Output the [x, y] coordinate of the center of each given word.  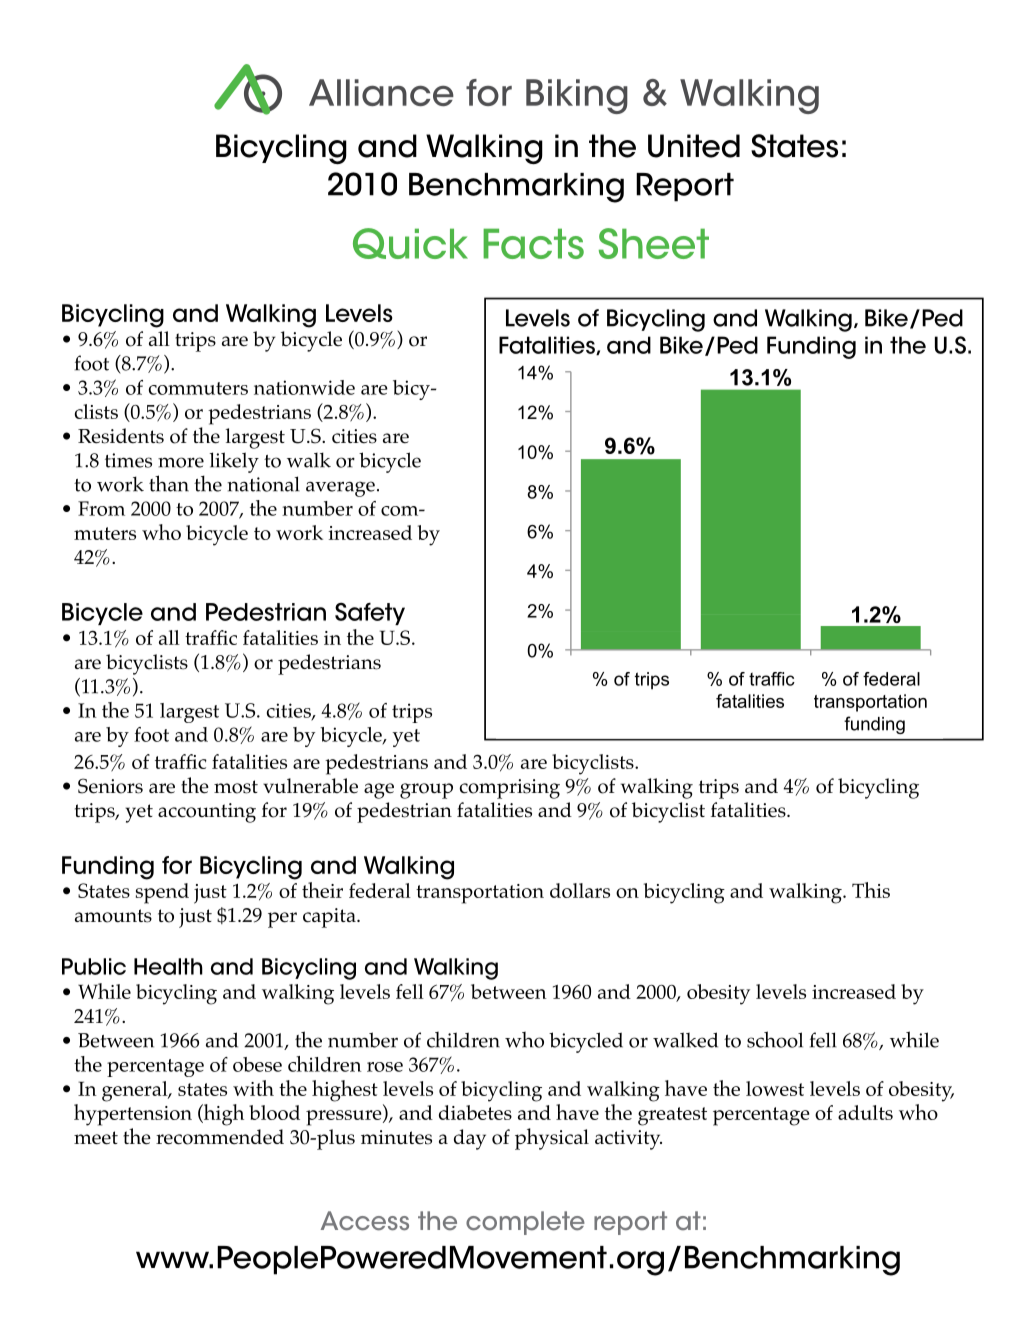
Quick [410, 243]
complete [525, 1223]
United [694, 146]
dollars [580, 890]
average [340, 489]
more [181, 462]
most [236, 787]
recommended [220, 1137]
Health [168, 966]
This [871, 890]
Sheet [654, 243]
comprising [510, 789]
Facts [533, 243]
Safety [370, 614]
